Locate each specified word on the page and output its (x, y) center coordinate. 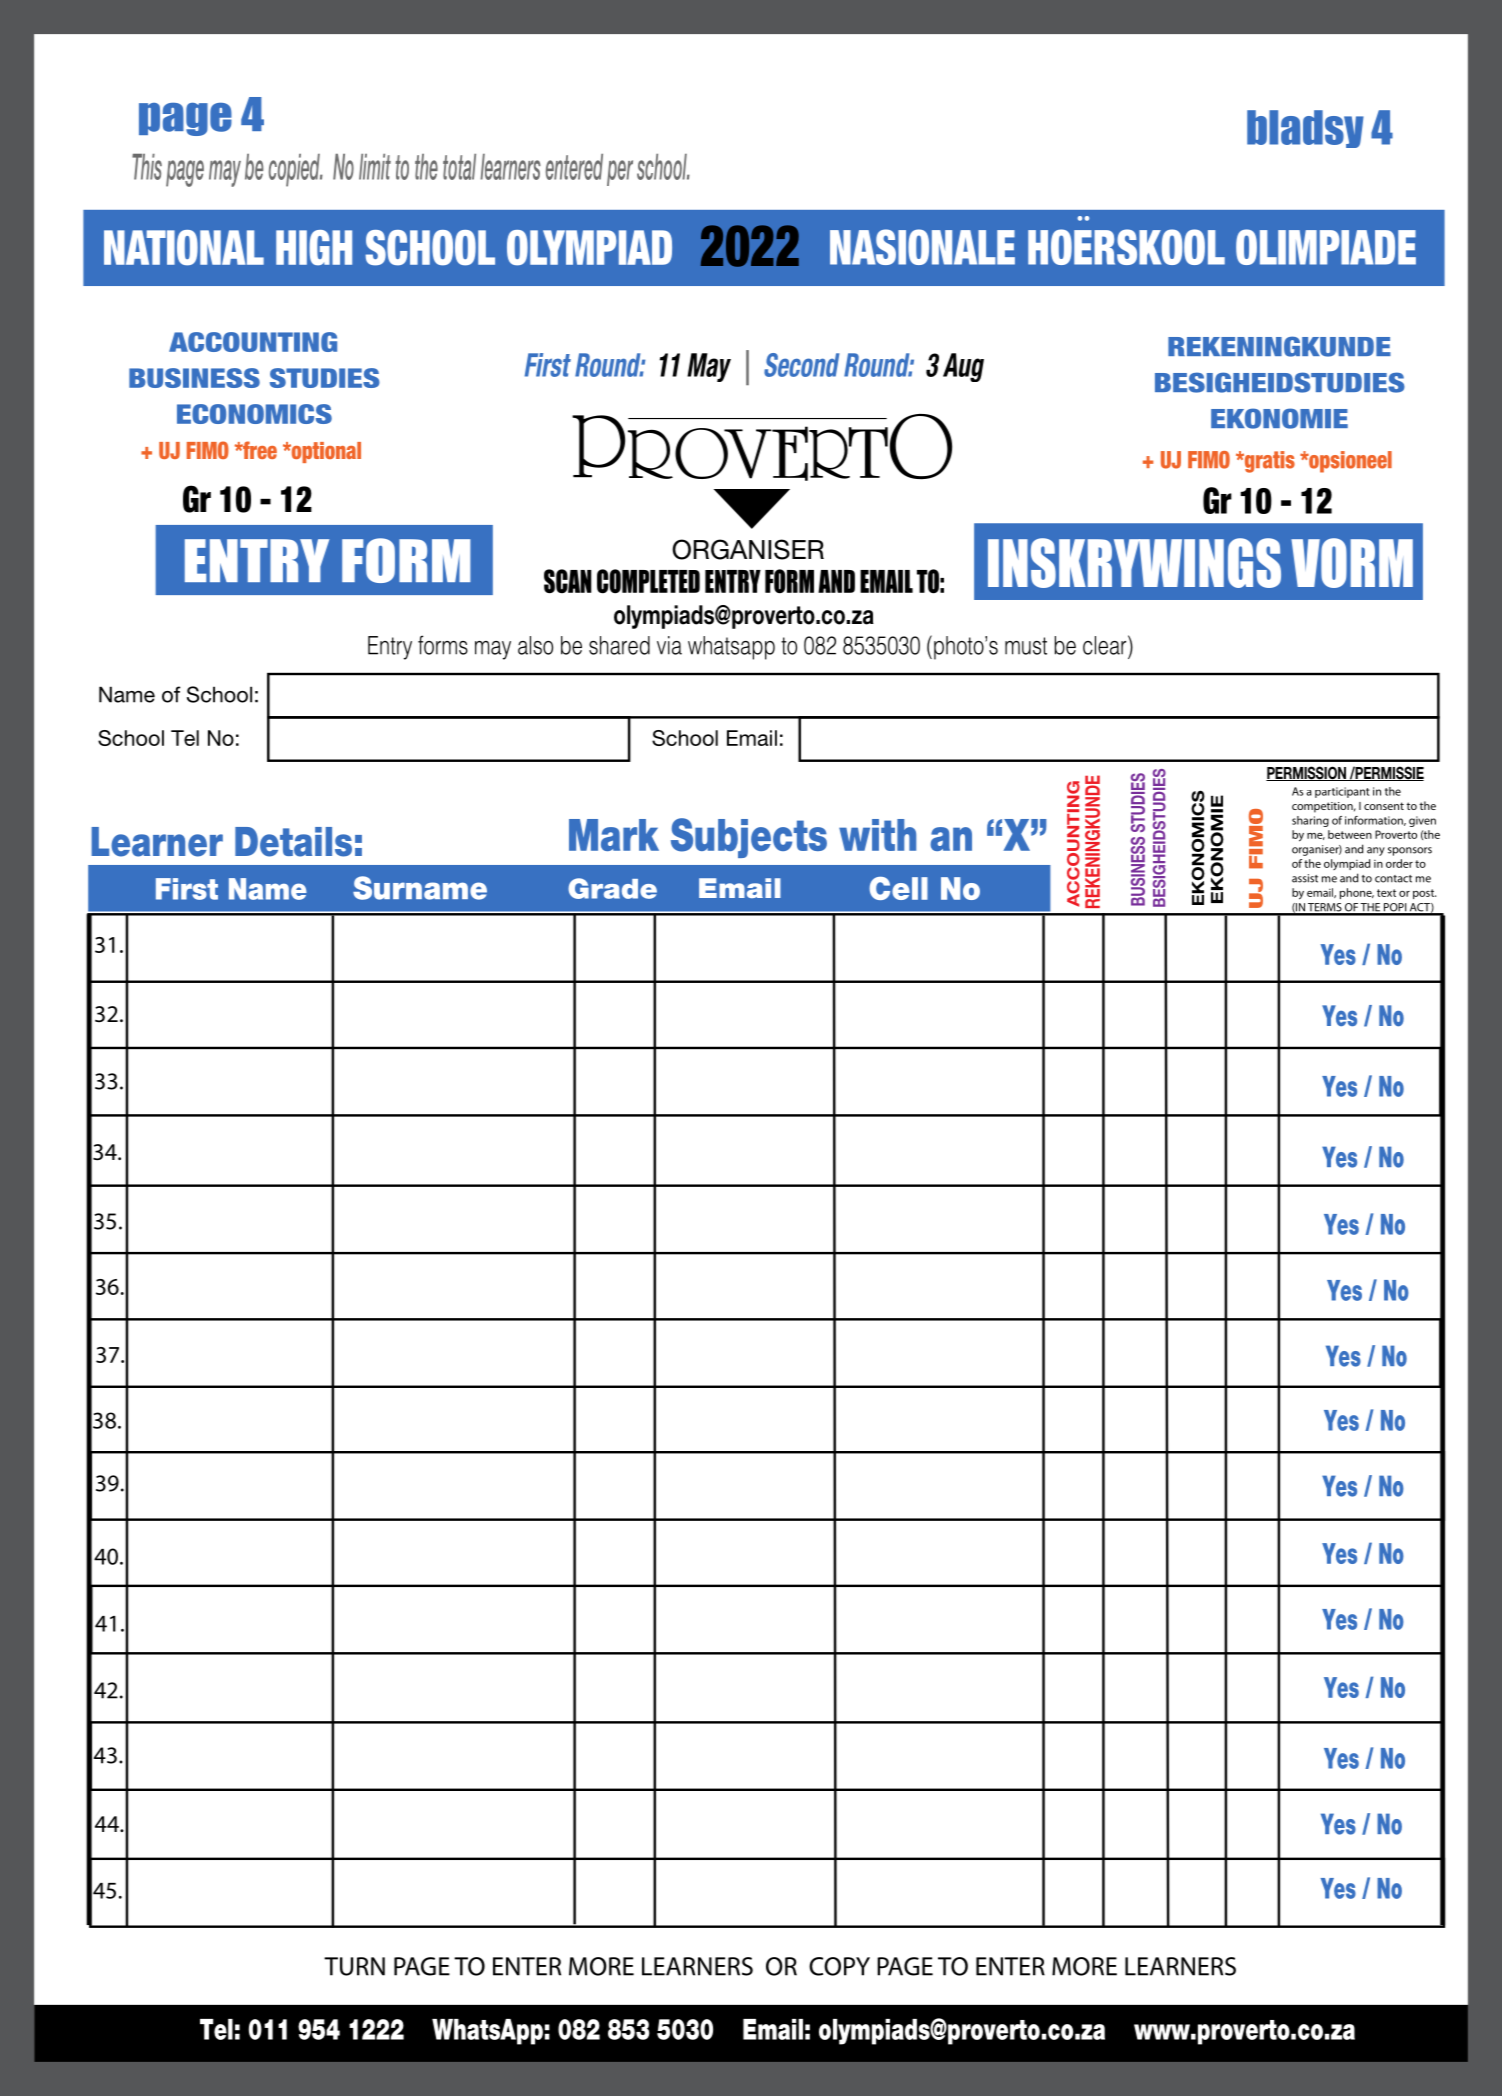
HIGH (314, 248)
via (669, 645)
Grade (612, 888)
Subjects (749, 838)
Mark (614, 835)
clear (1106, 645)
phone (1357, 893)
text (1386, 893)
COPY (839, 1966)
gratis (1268, 462)
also (535, 645)
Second (801, 365)
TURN (354, 1966)
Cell (898, 888)
